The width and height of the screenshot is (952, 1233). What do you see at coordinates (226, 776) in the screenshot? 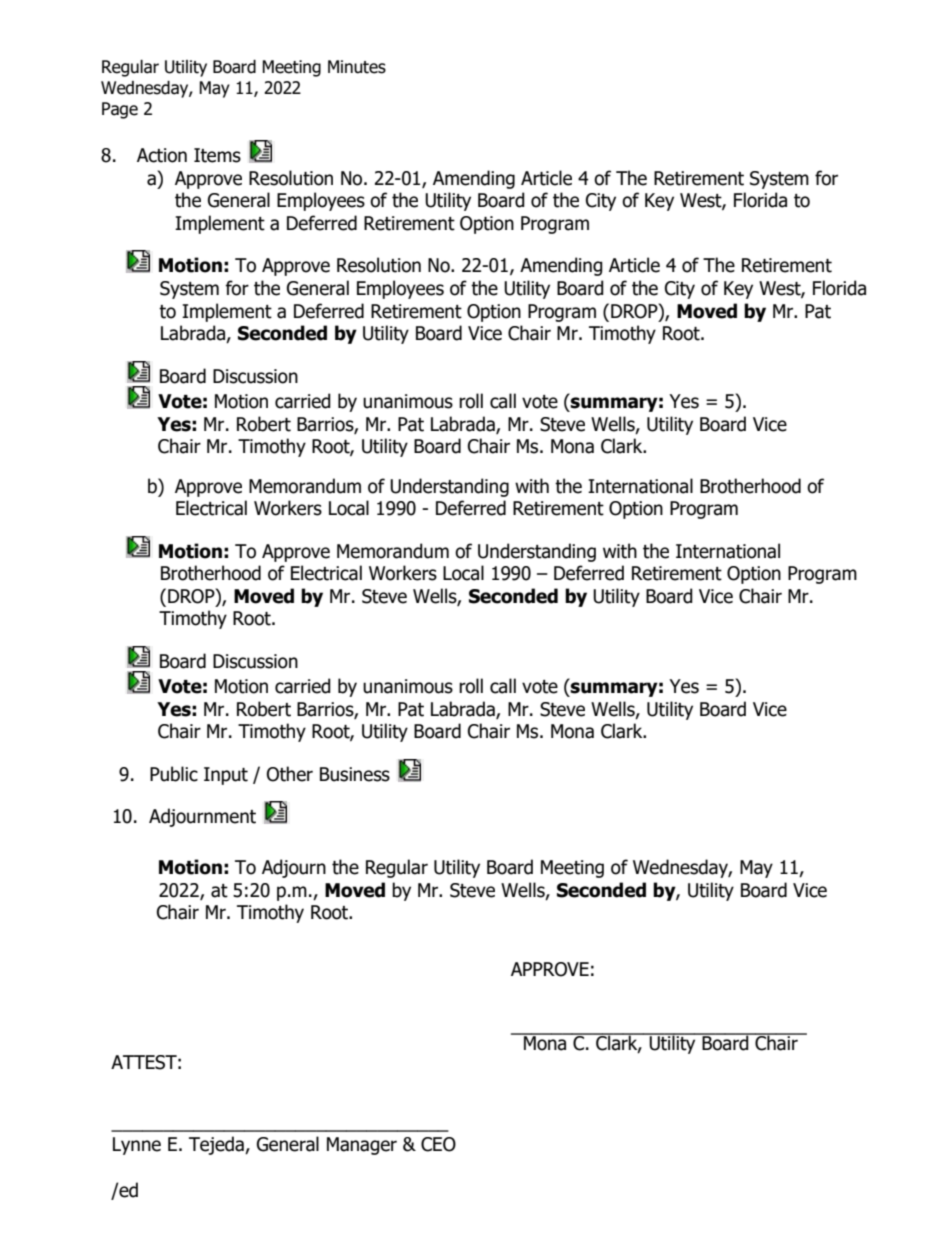
I see `Input` at bounding box center [226, 776].
